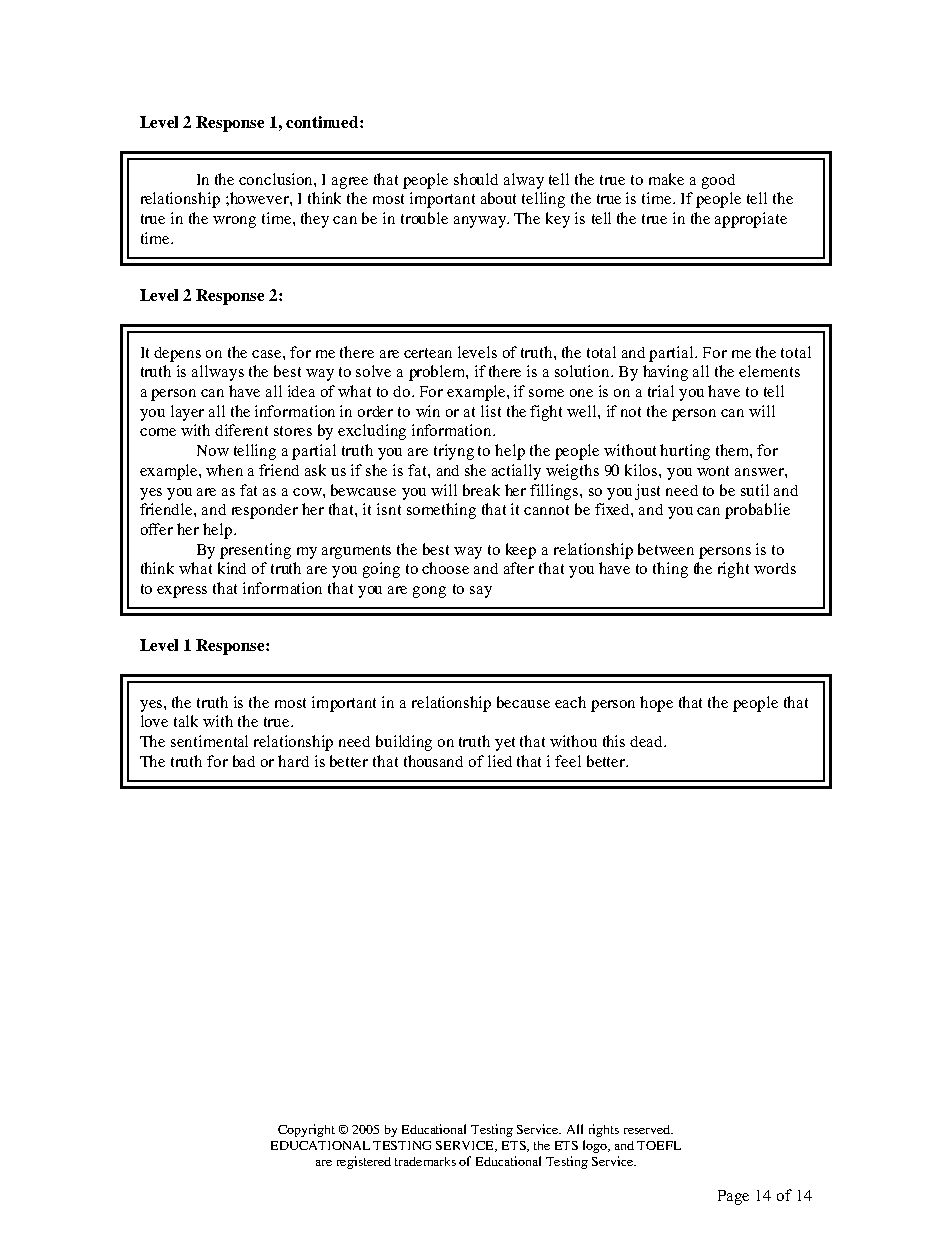 This page has height=1233, width=952. I want to click on registered, so click(364, 1162).
